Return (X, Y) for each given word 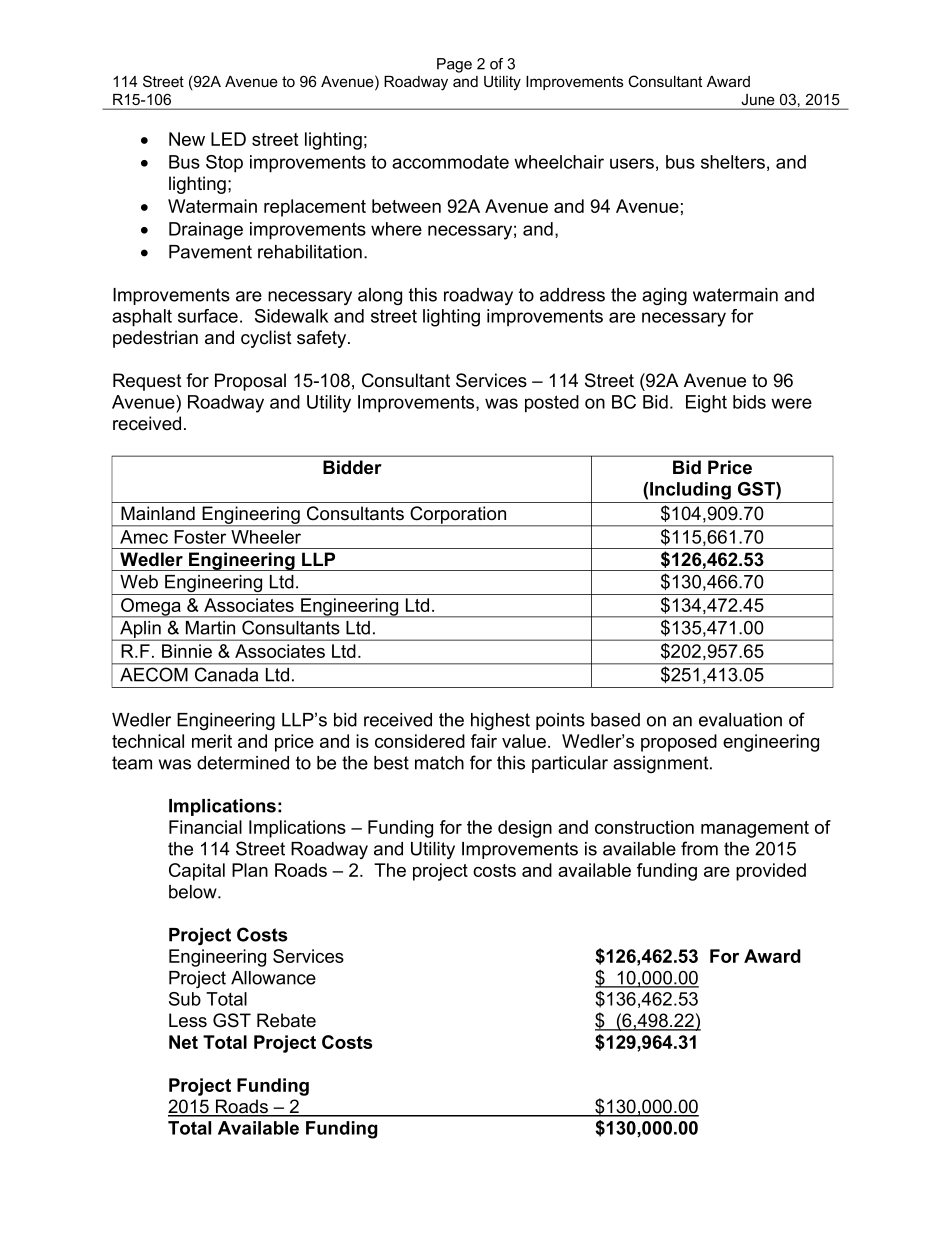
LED (228, 139)
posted (552, 404)
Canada (226, 674)
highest (500, 721)
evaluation (740, 720)
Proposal (250, 382)
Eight (706, 404)
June (758, 99)
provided (771, 872)
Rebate (286, 1020)
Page (454, 65)
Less (188, 1020)
